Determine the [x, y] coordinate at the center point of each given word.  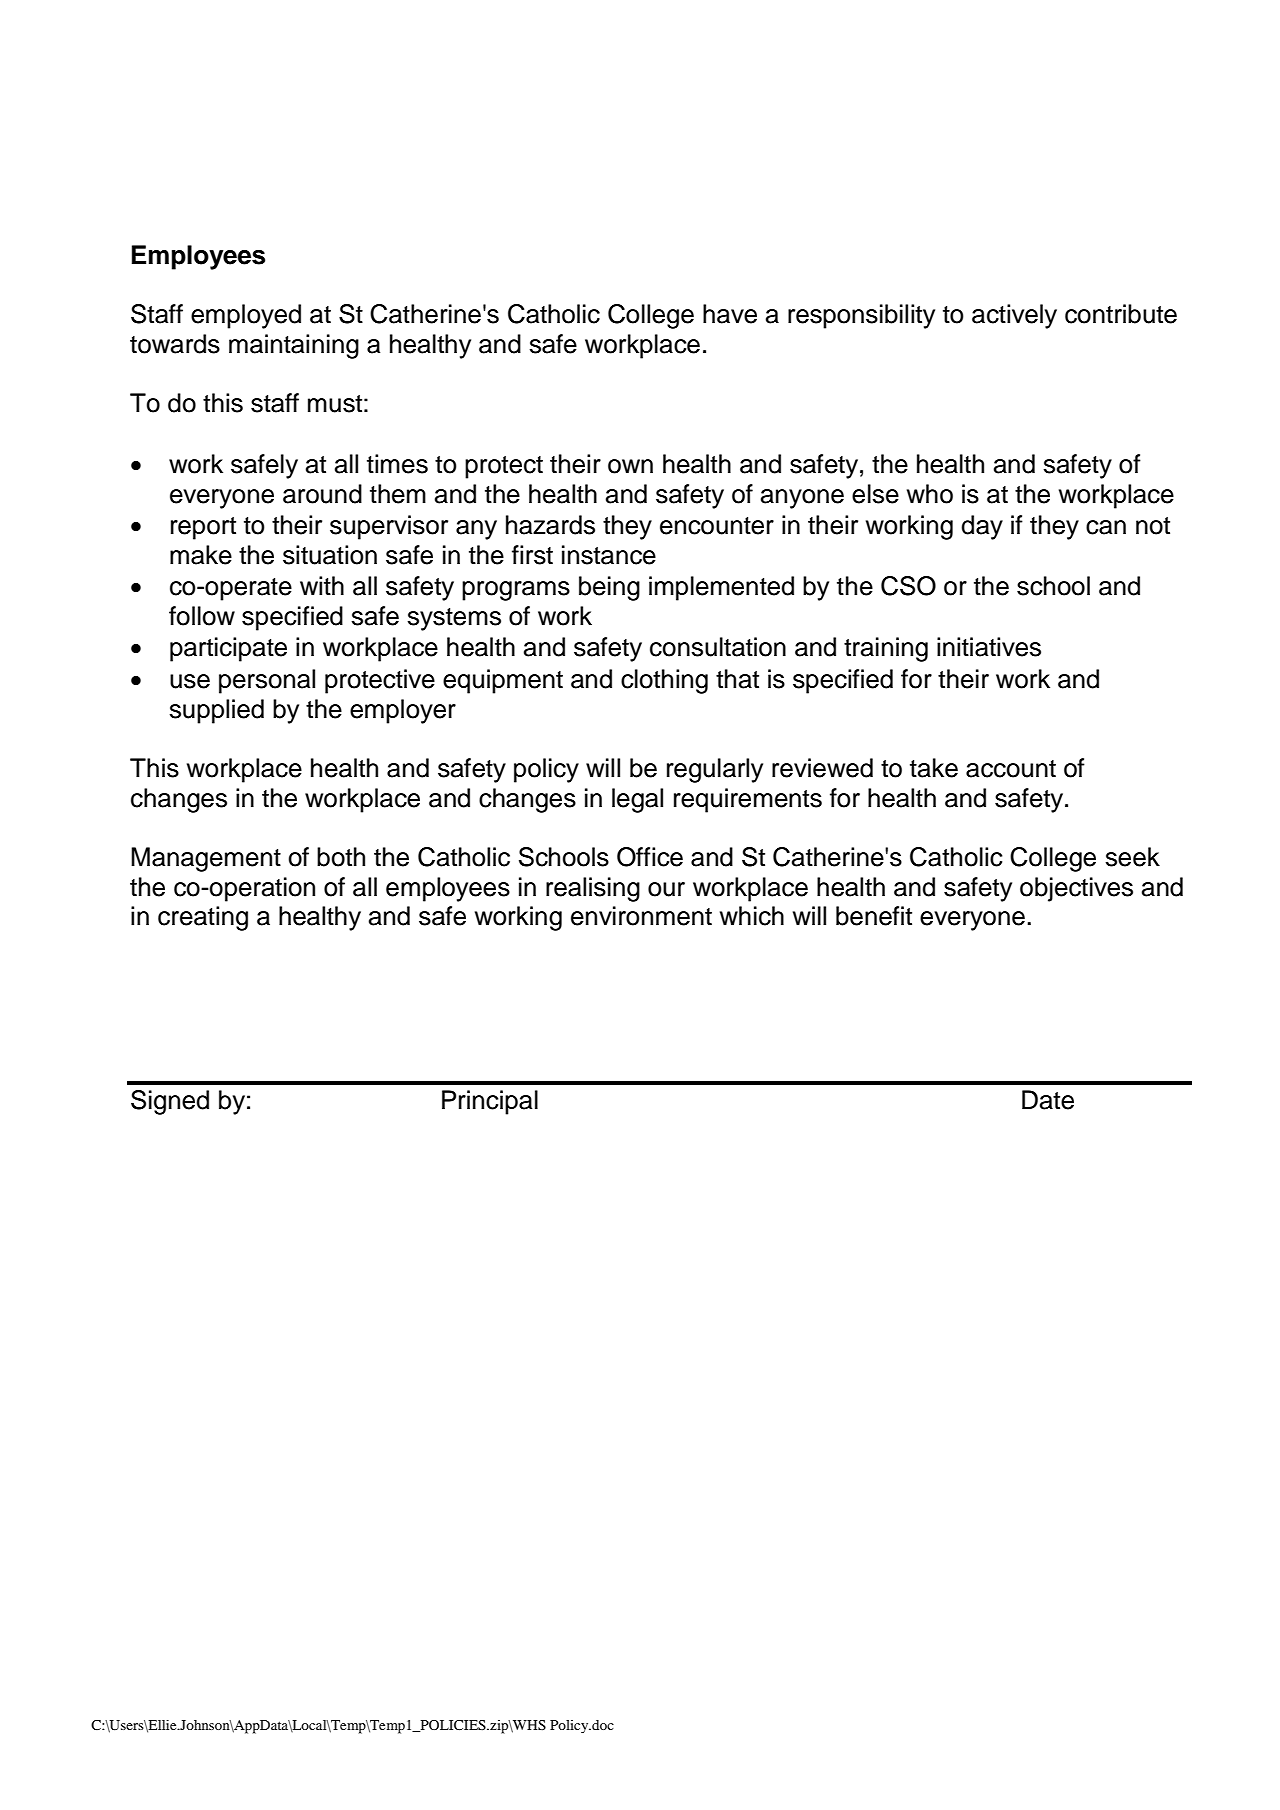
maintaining [294, 346]
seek [1132, 857]
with [322, 585]
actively [1014, 316]
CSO [908, 586]
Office [650, 857]
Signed [170, 1102]
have [730, 314]
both [341, 857]
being [609, 588]
